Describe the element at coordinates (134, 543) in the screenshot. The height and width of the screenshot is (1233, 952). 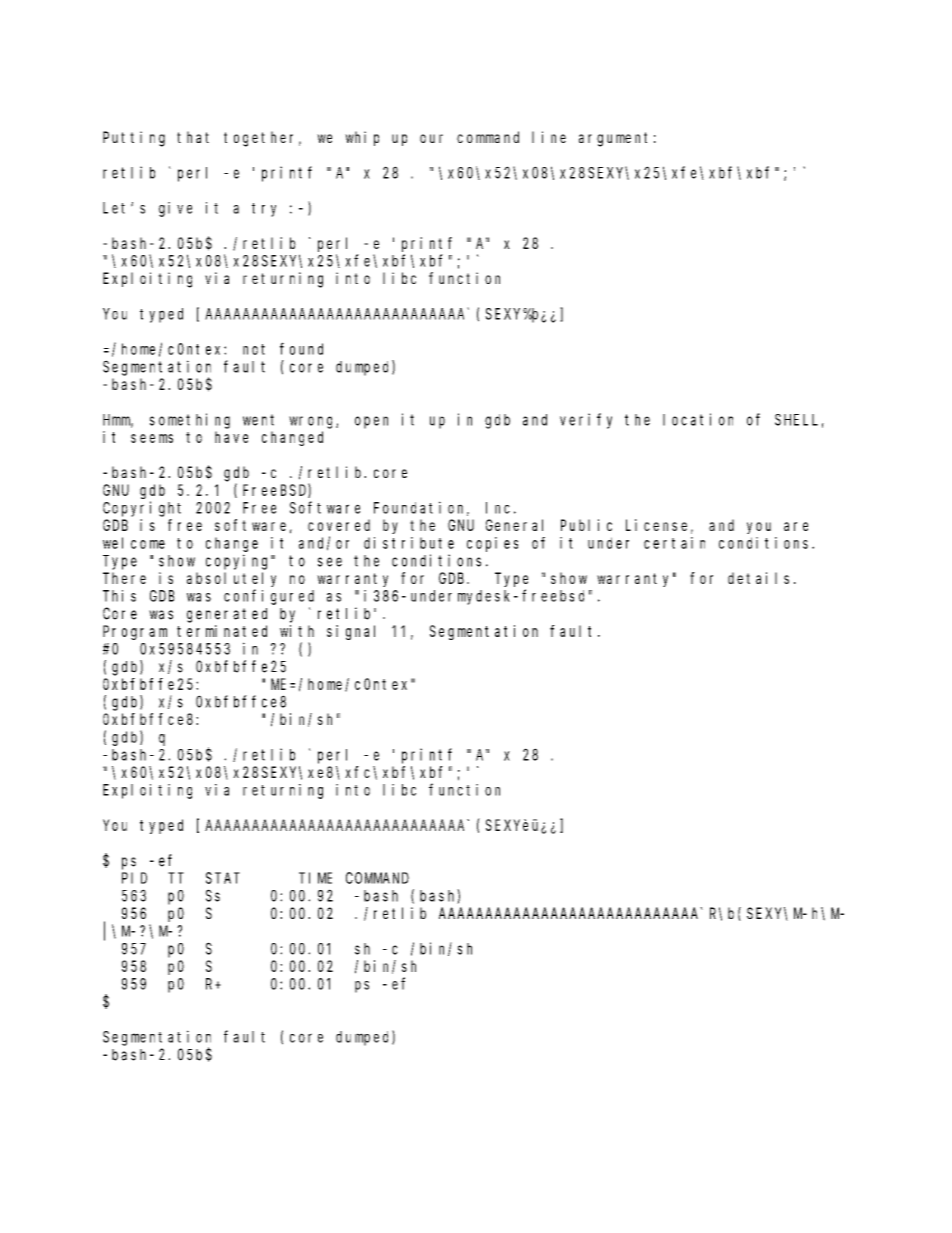
I see `welcome` at that location.
